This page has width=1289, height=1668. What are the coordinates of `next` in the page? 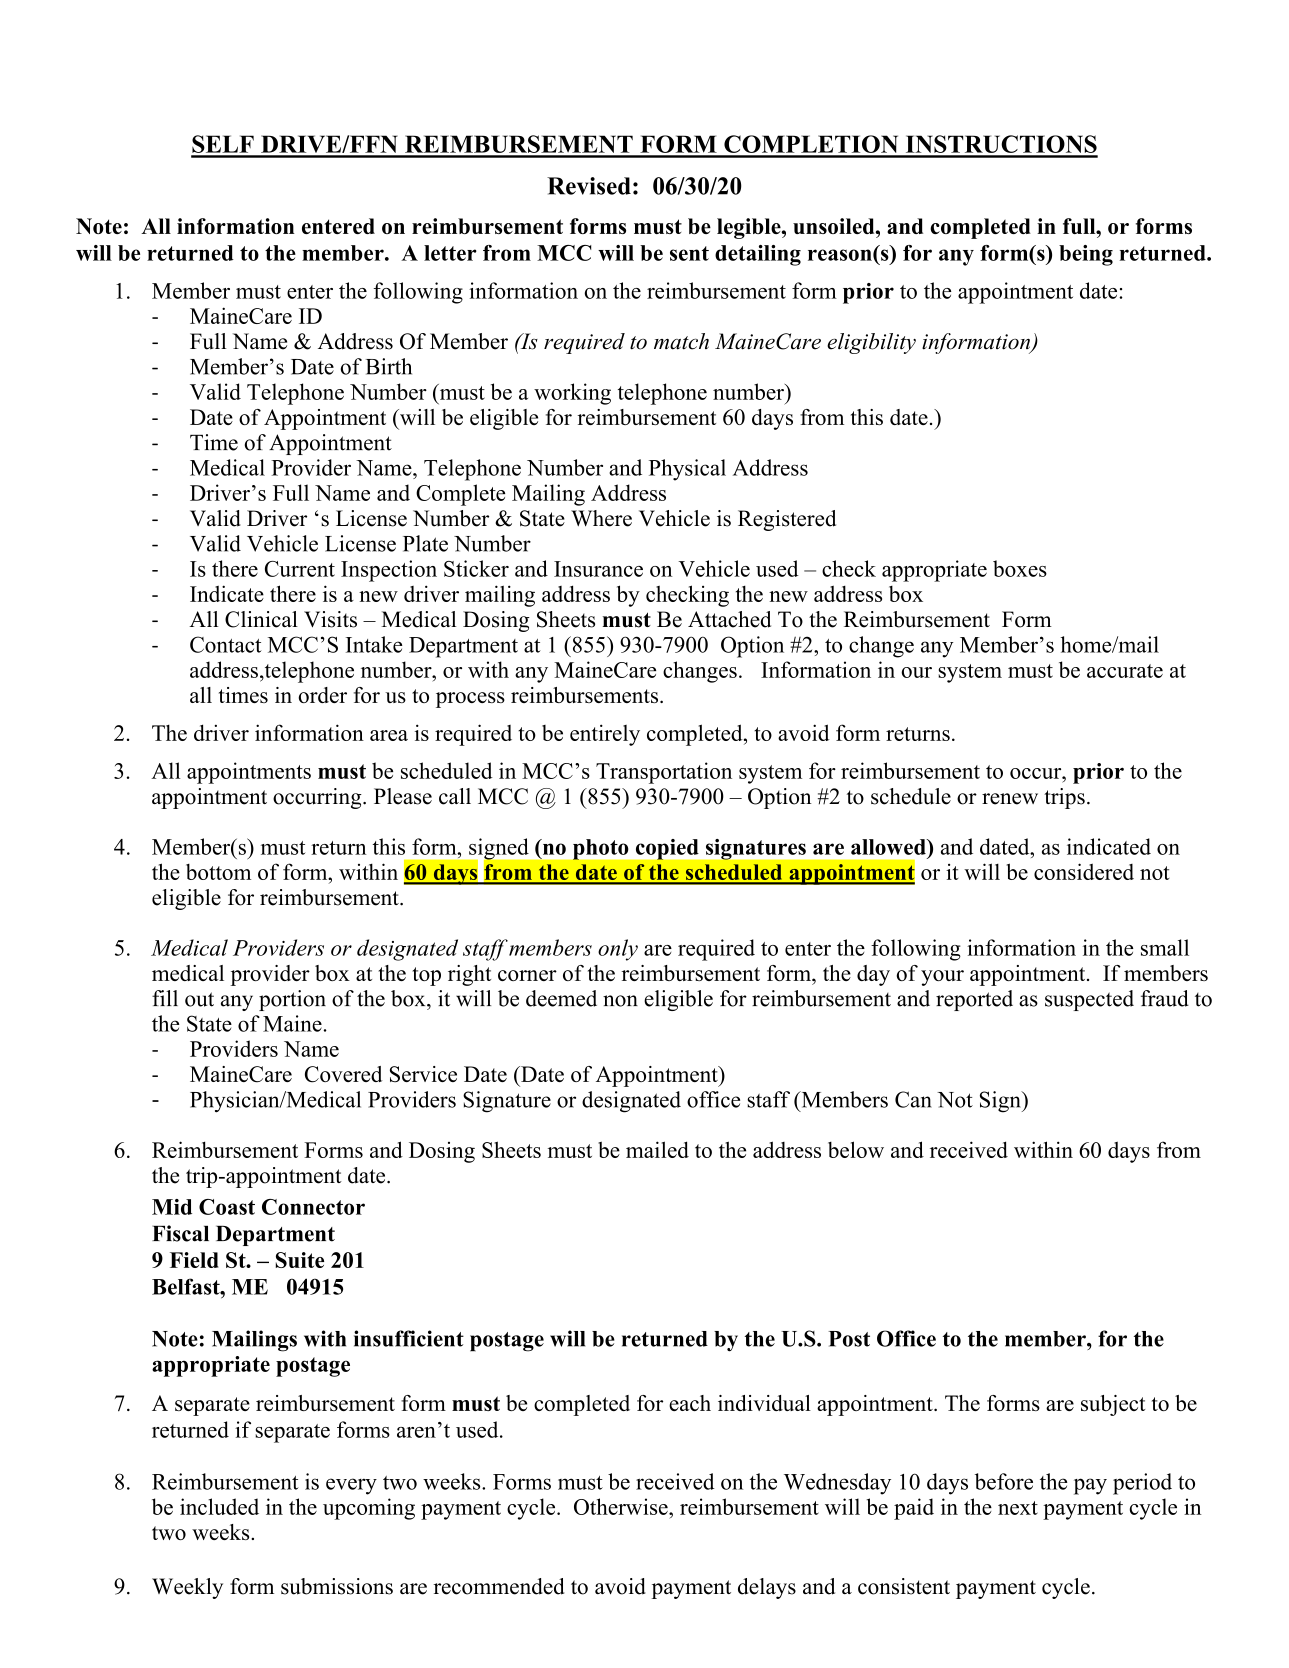 It's located at (1018, 1508).
